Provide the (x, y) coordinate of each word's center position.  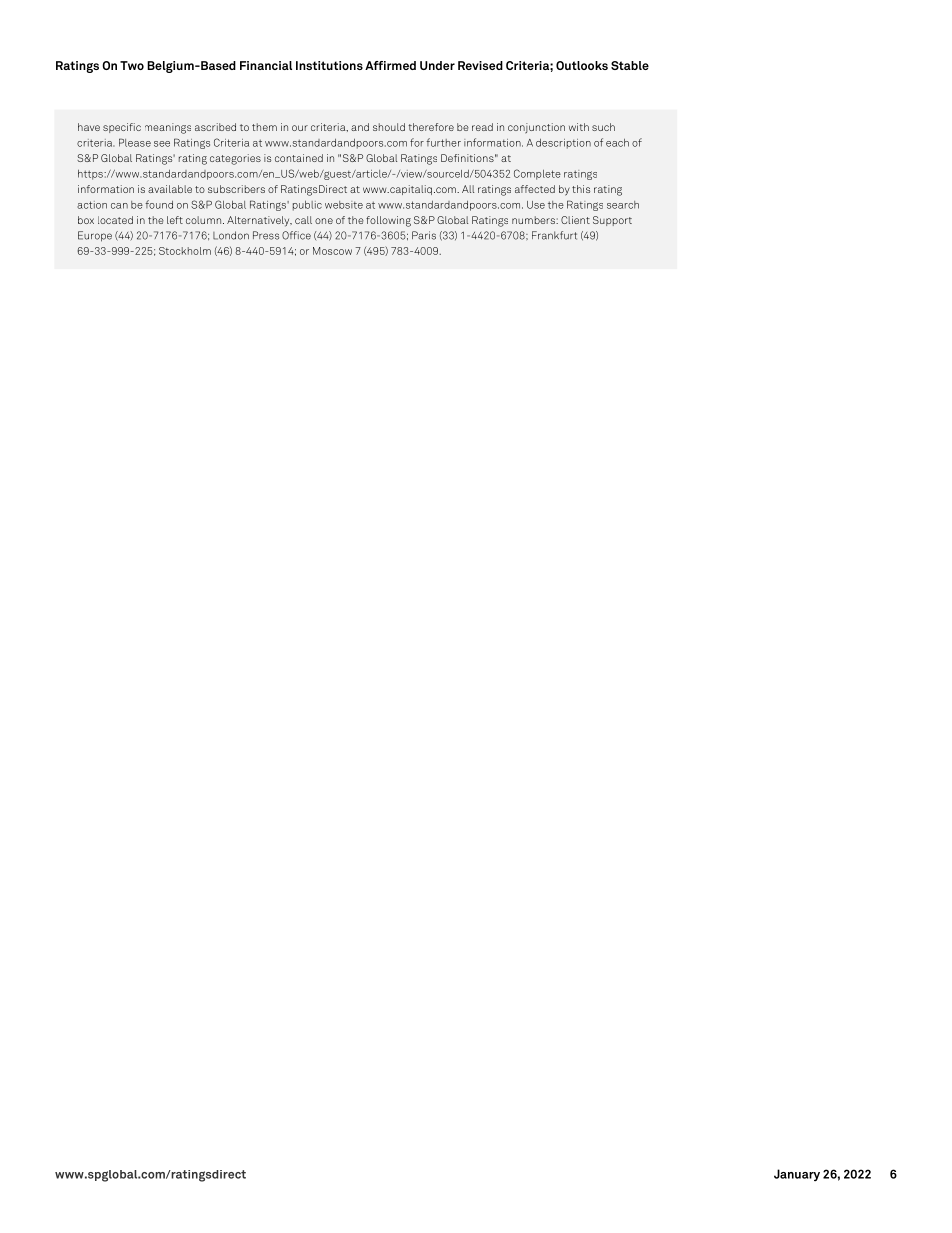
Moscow (332, 251)
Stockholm (185, 251)
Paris (424, 235)
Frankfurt (554, 235)
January (797, 1175)
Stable (630, 65)
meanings (168, 128)
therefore (431, 127)
